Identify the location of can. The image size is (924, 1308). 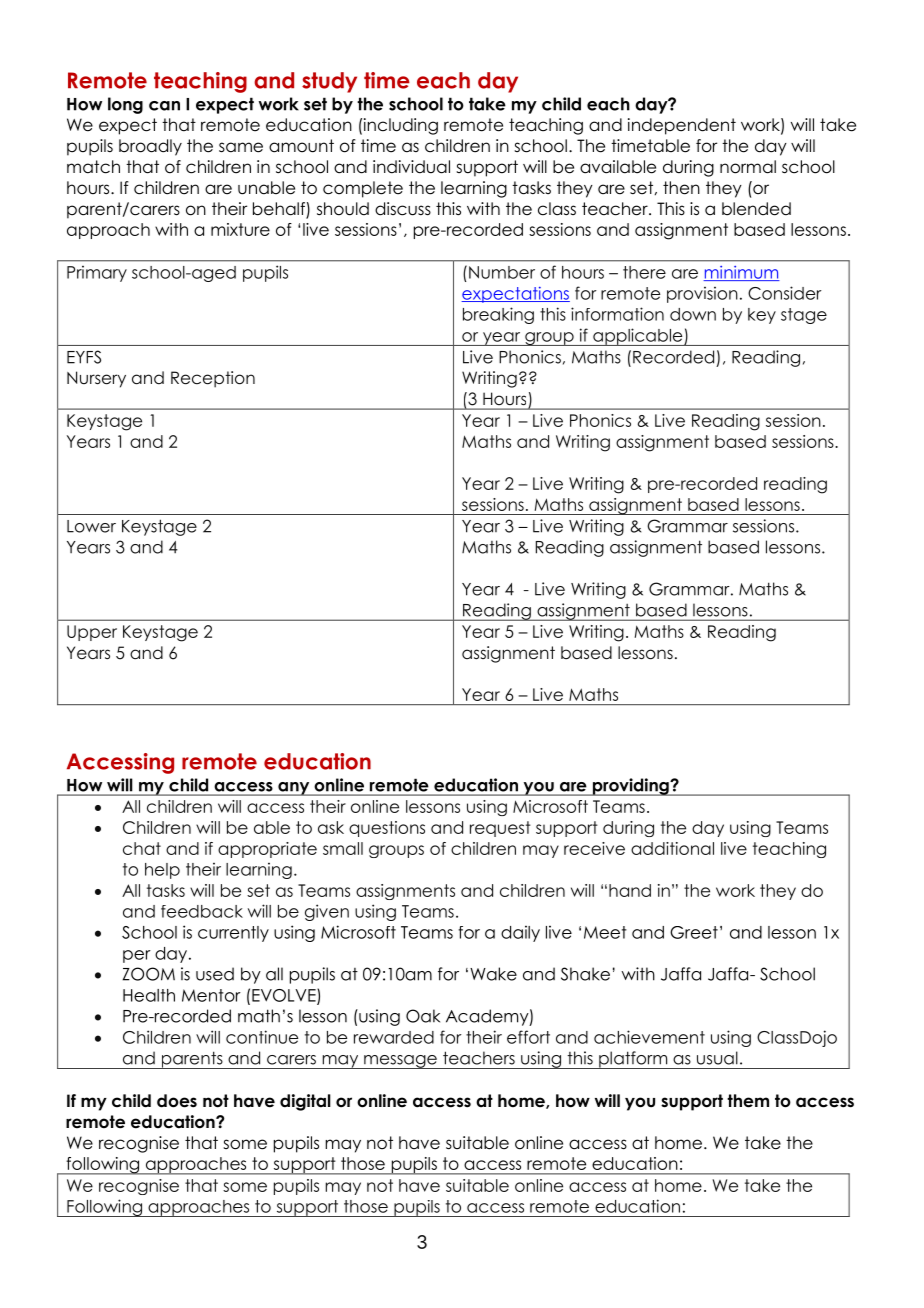
(164, 106).
